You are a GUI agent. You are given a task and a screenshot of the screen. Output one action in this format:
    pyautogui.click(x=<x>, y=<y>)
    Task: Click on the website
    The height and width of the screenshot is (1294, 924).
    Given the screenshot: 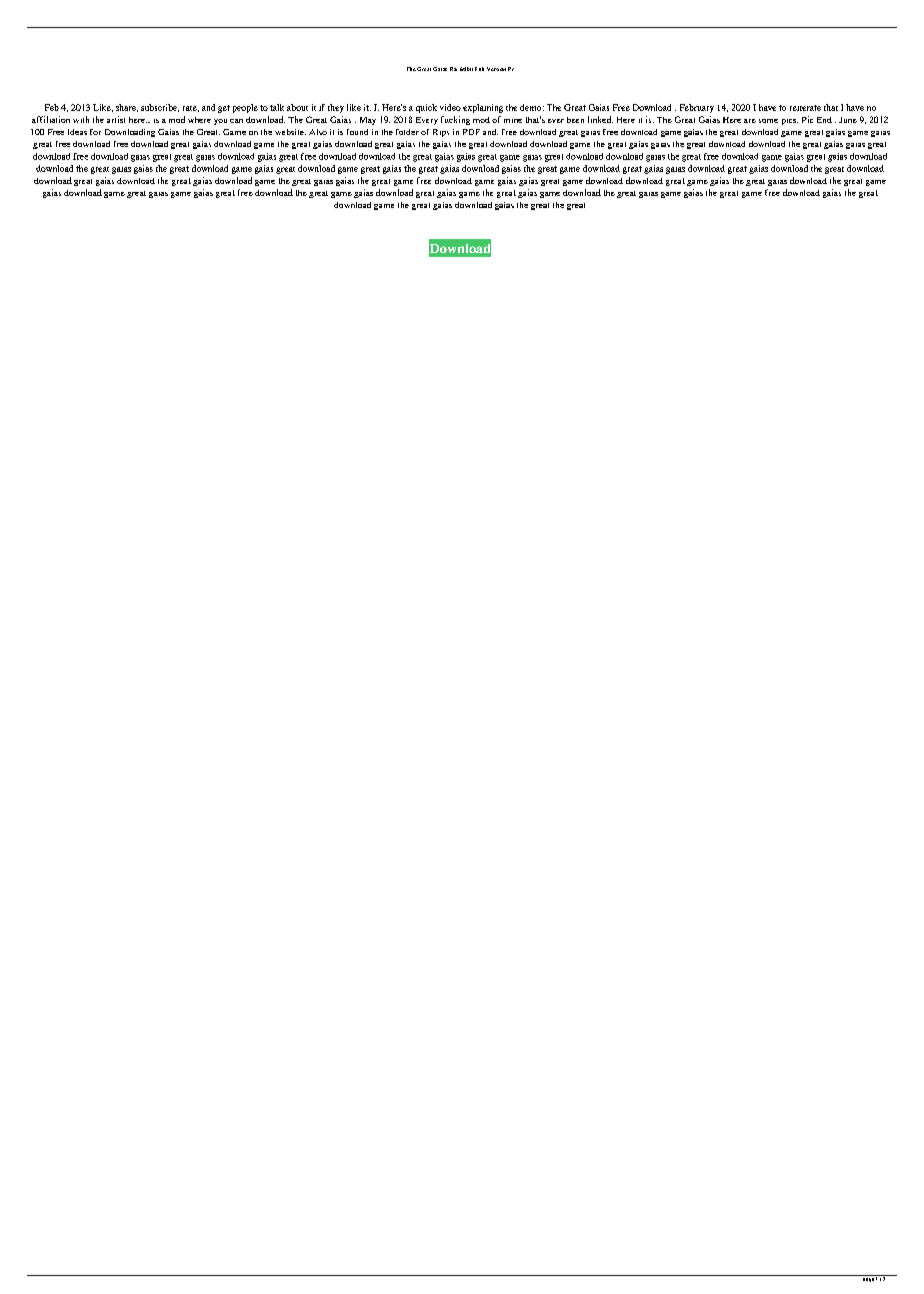 What is the action you would take?
    pyautogui.click(x=290, y=132)
